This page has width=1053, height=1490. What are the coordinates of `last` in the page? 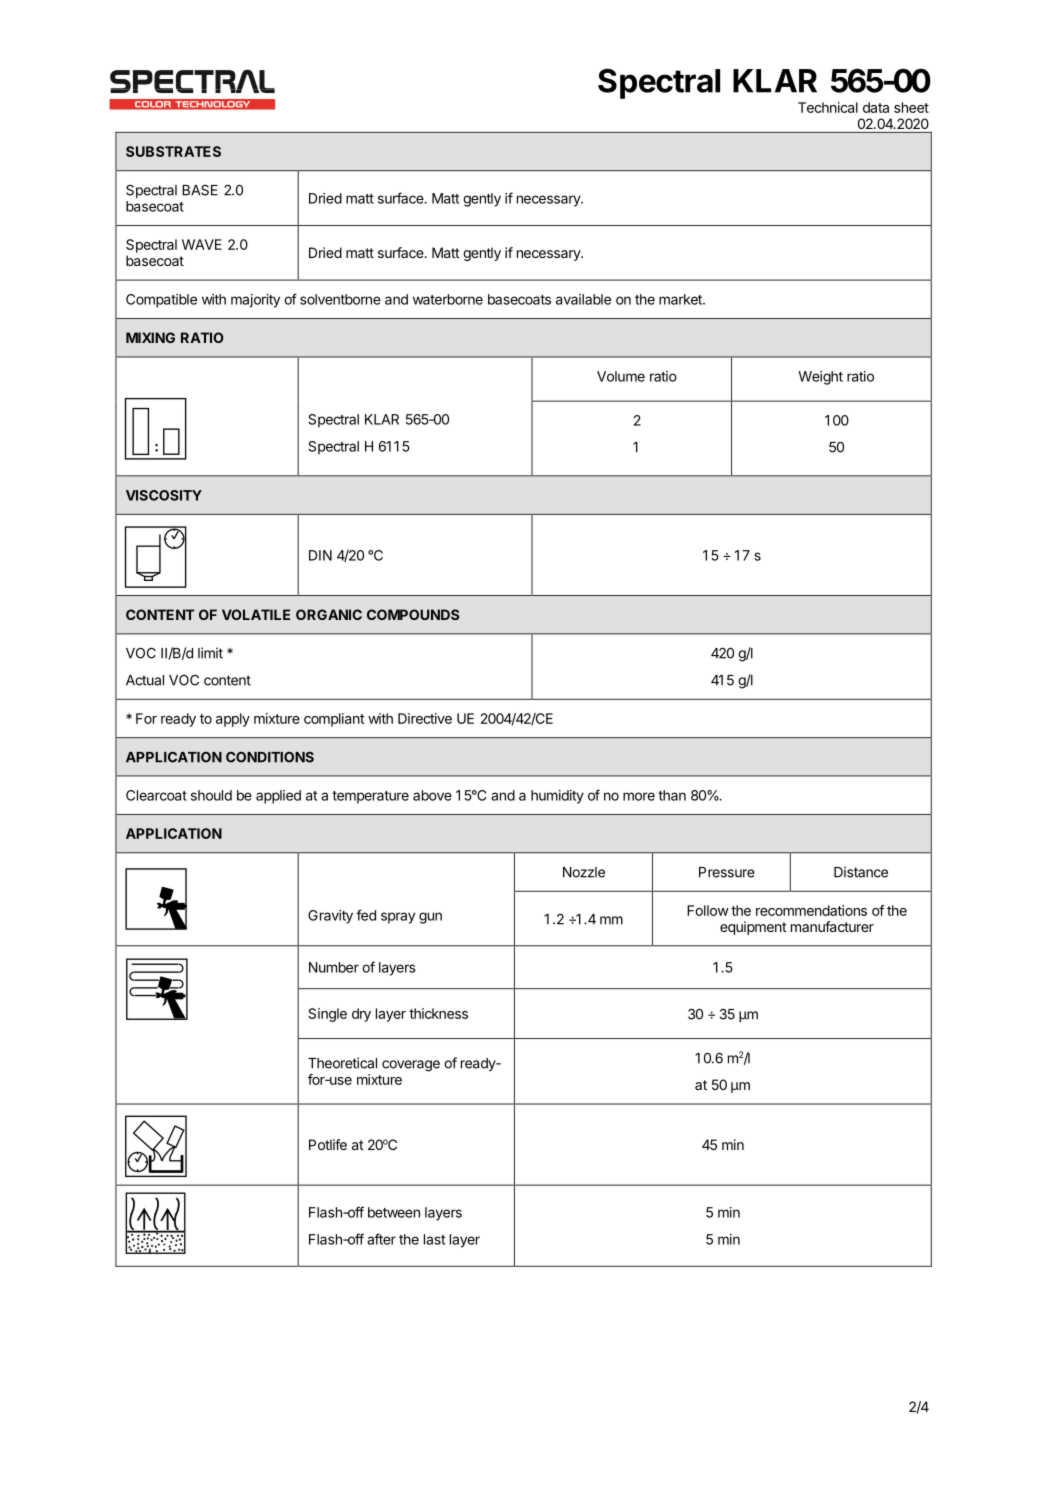 It's located at (434, 1239).
